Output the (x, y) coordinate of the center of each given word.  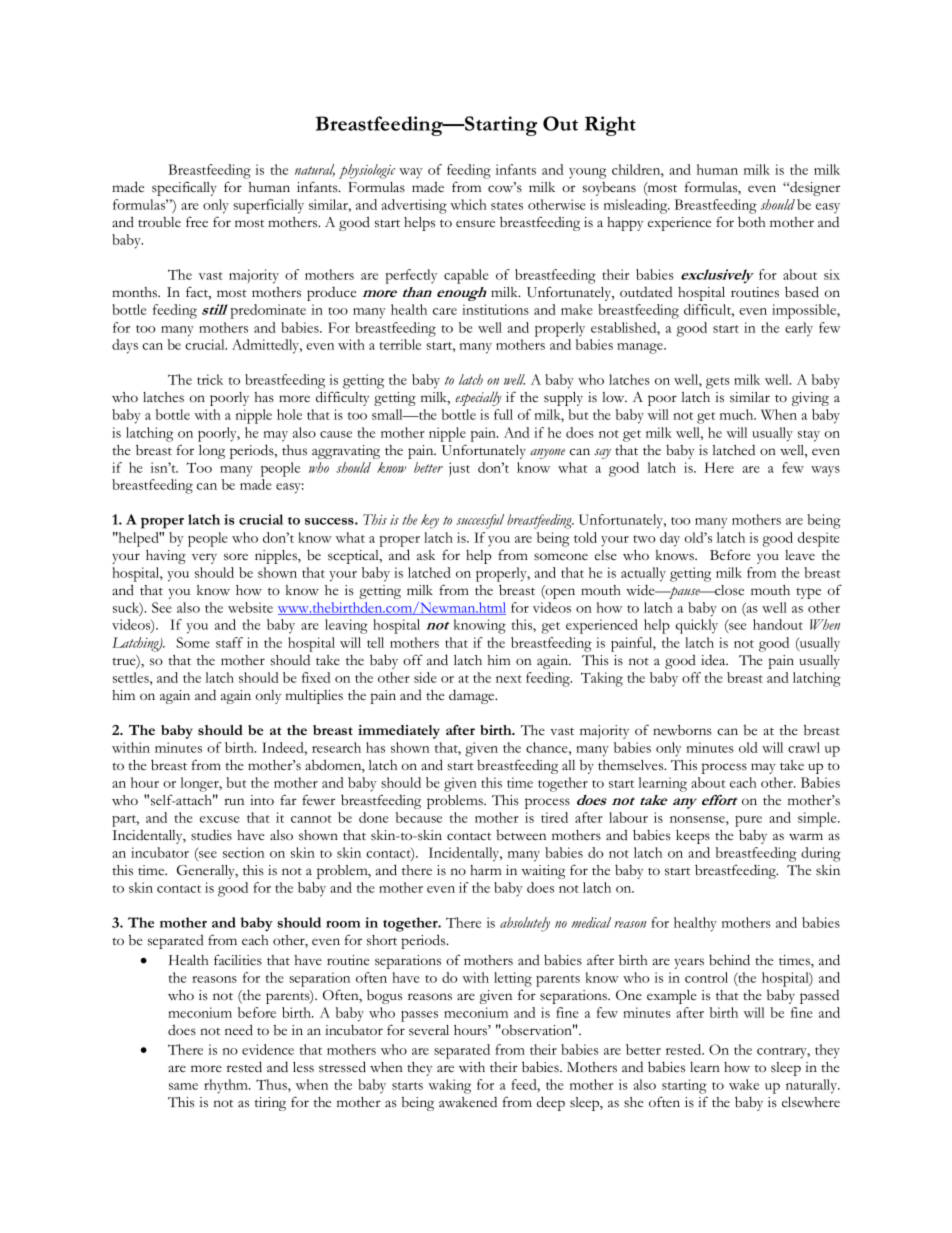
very (204, 558)
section (244, 852)
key (430, 521)
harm (486, 870)
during (821, 854)
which (468, 204)
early (799, 329)
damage (473, 696)
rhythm (227, 1086)
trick (210, 379)
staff (229, 642)
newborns (682, 730)
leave (800, 555)
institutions (495, 309)
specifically (184, 188)
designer (814, 189)
